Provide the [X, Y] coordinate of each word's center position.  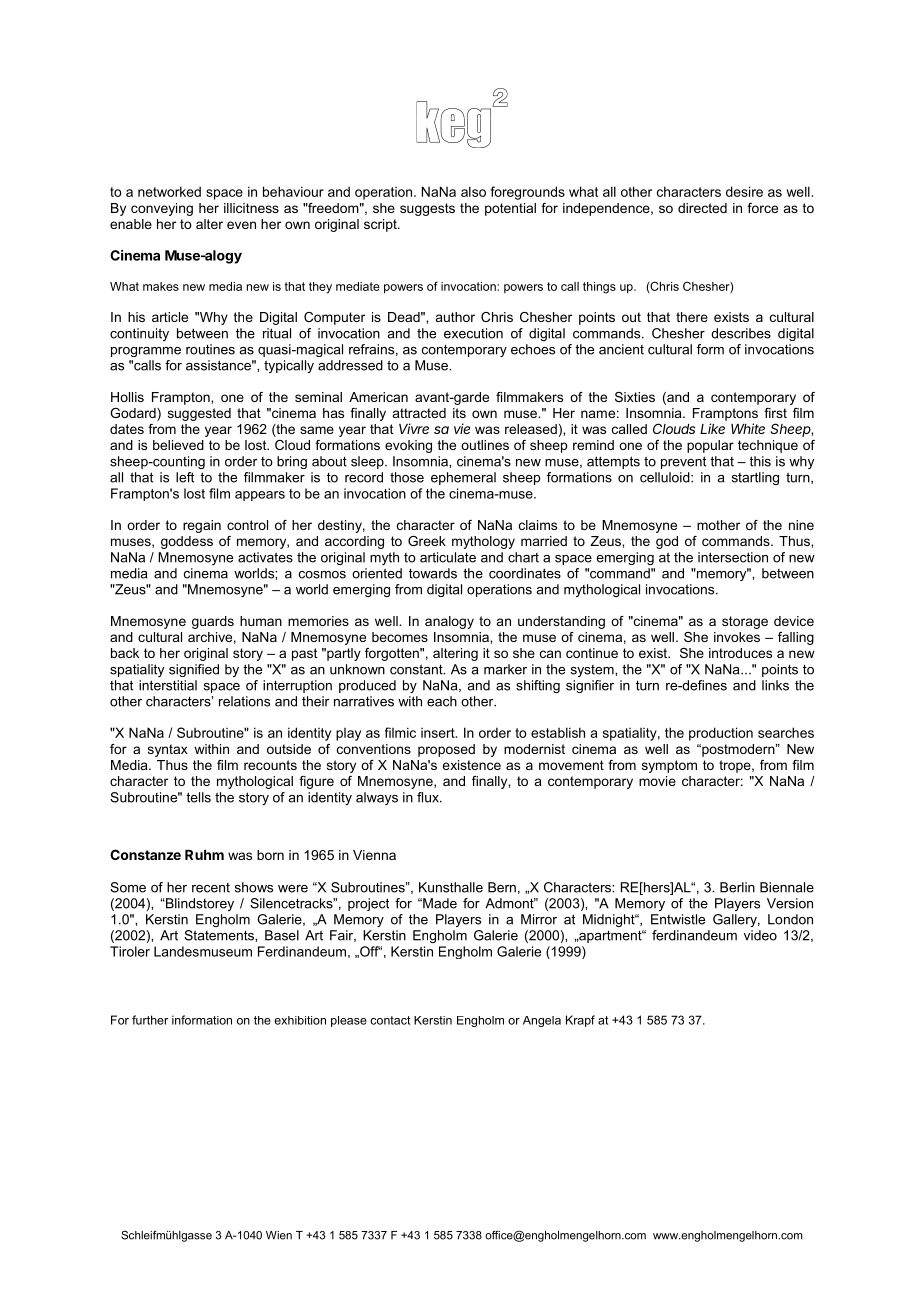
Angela [542, 1021]
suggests [427, 209]
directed [702, 208]
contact [390, 1020]
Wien [279, 1235]
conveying [162, 209]
